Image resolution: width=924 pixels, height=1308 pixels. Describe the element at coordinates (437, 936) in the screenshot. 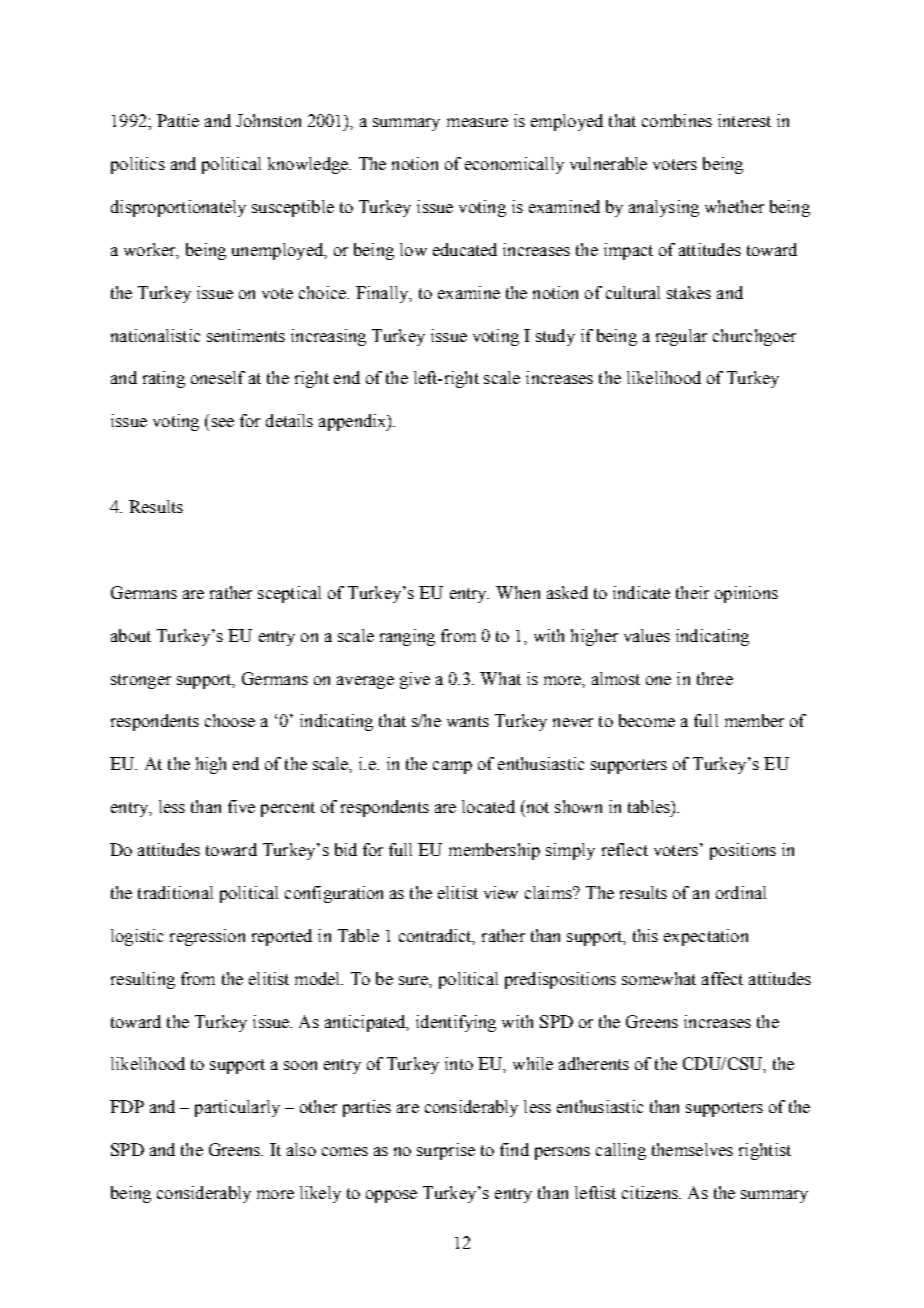

I see `contradict` at that location.
